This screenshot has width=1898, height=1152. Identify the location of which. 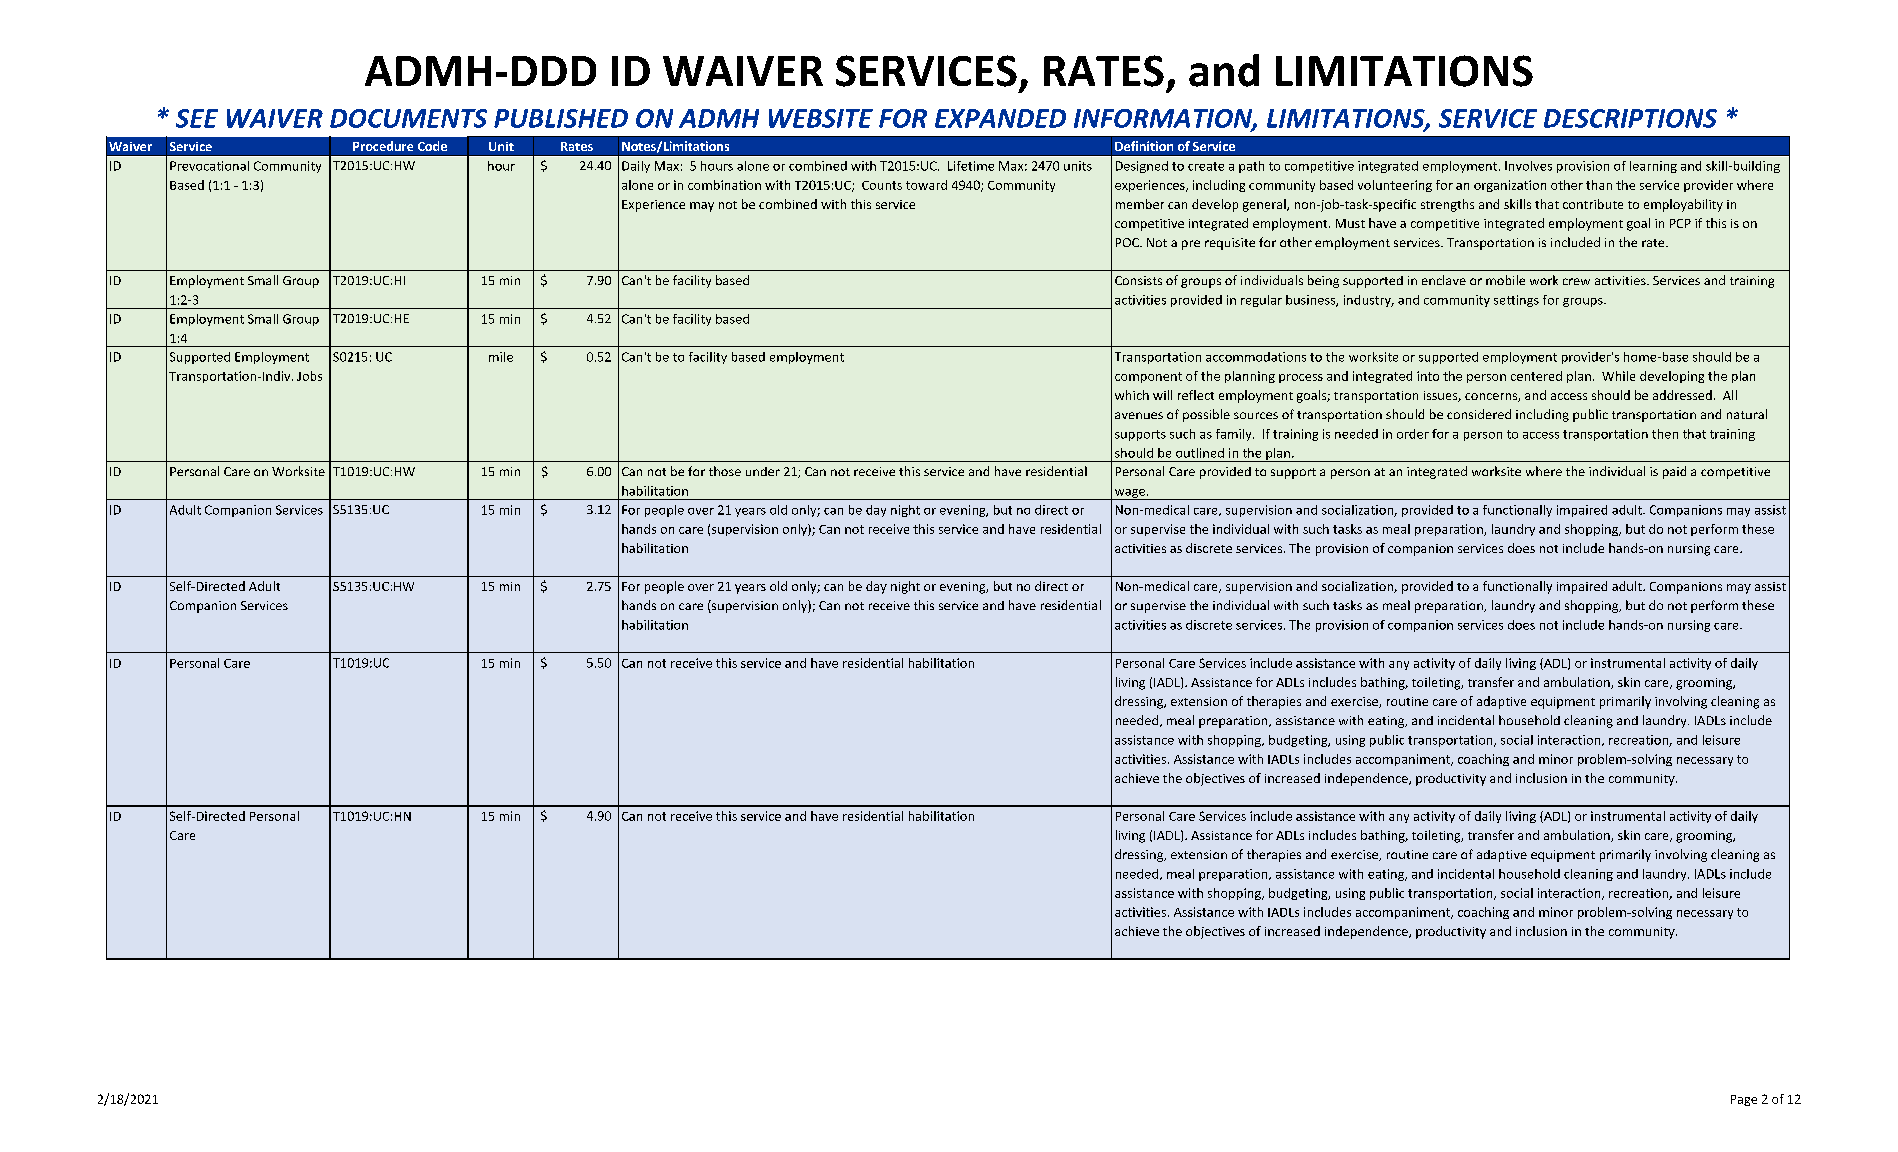
(1132, 395).
